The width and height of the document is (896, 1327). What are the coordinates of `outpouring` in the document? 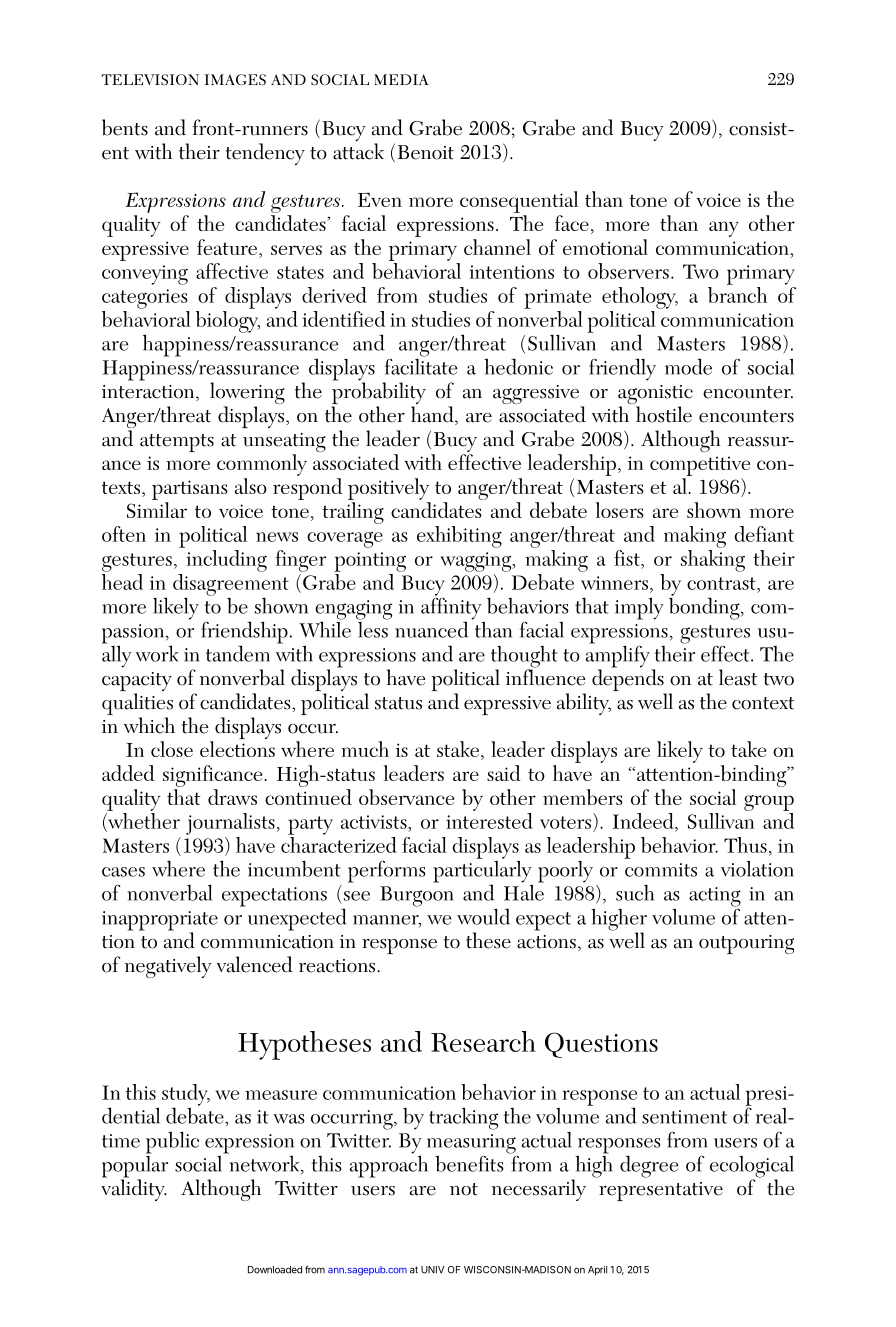 It's located at (746, 944).
